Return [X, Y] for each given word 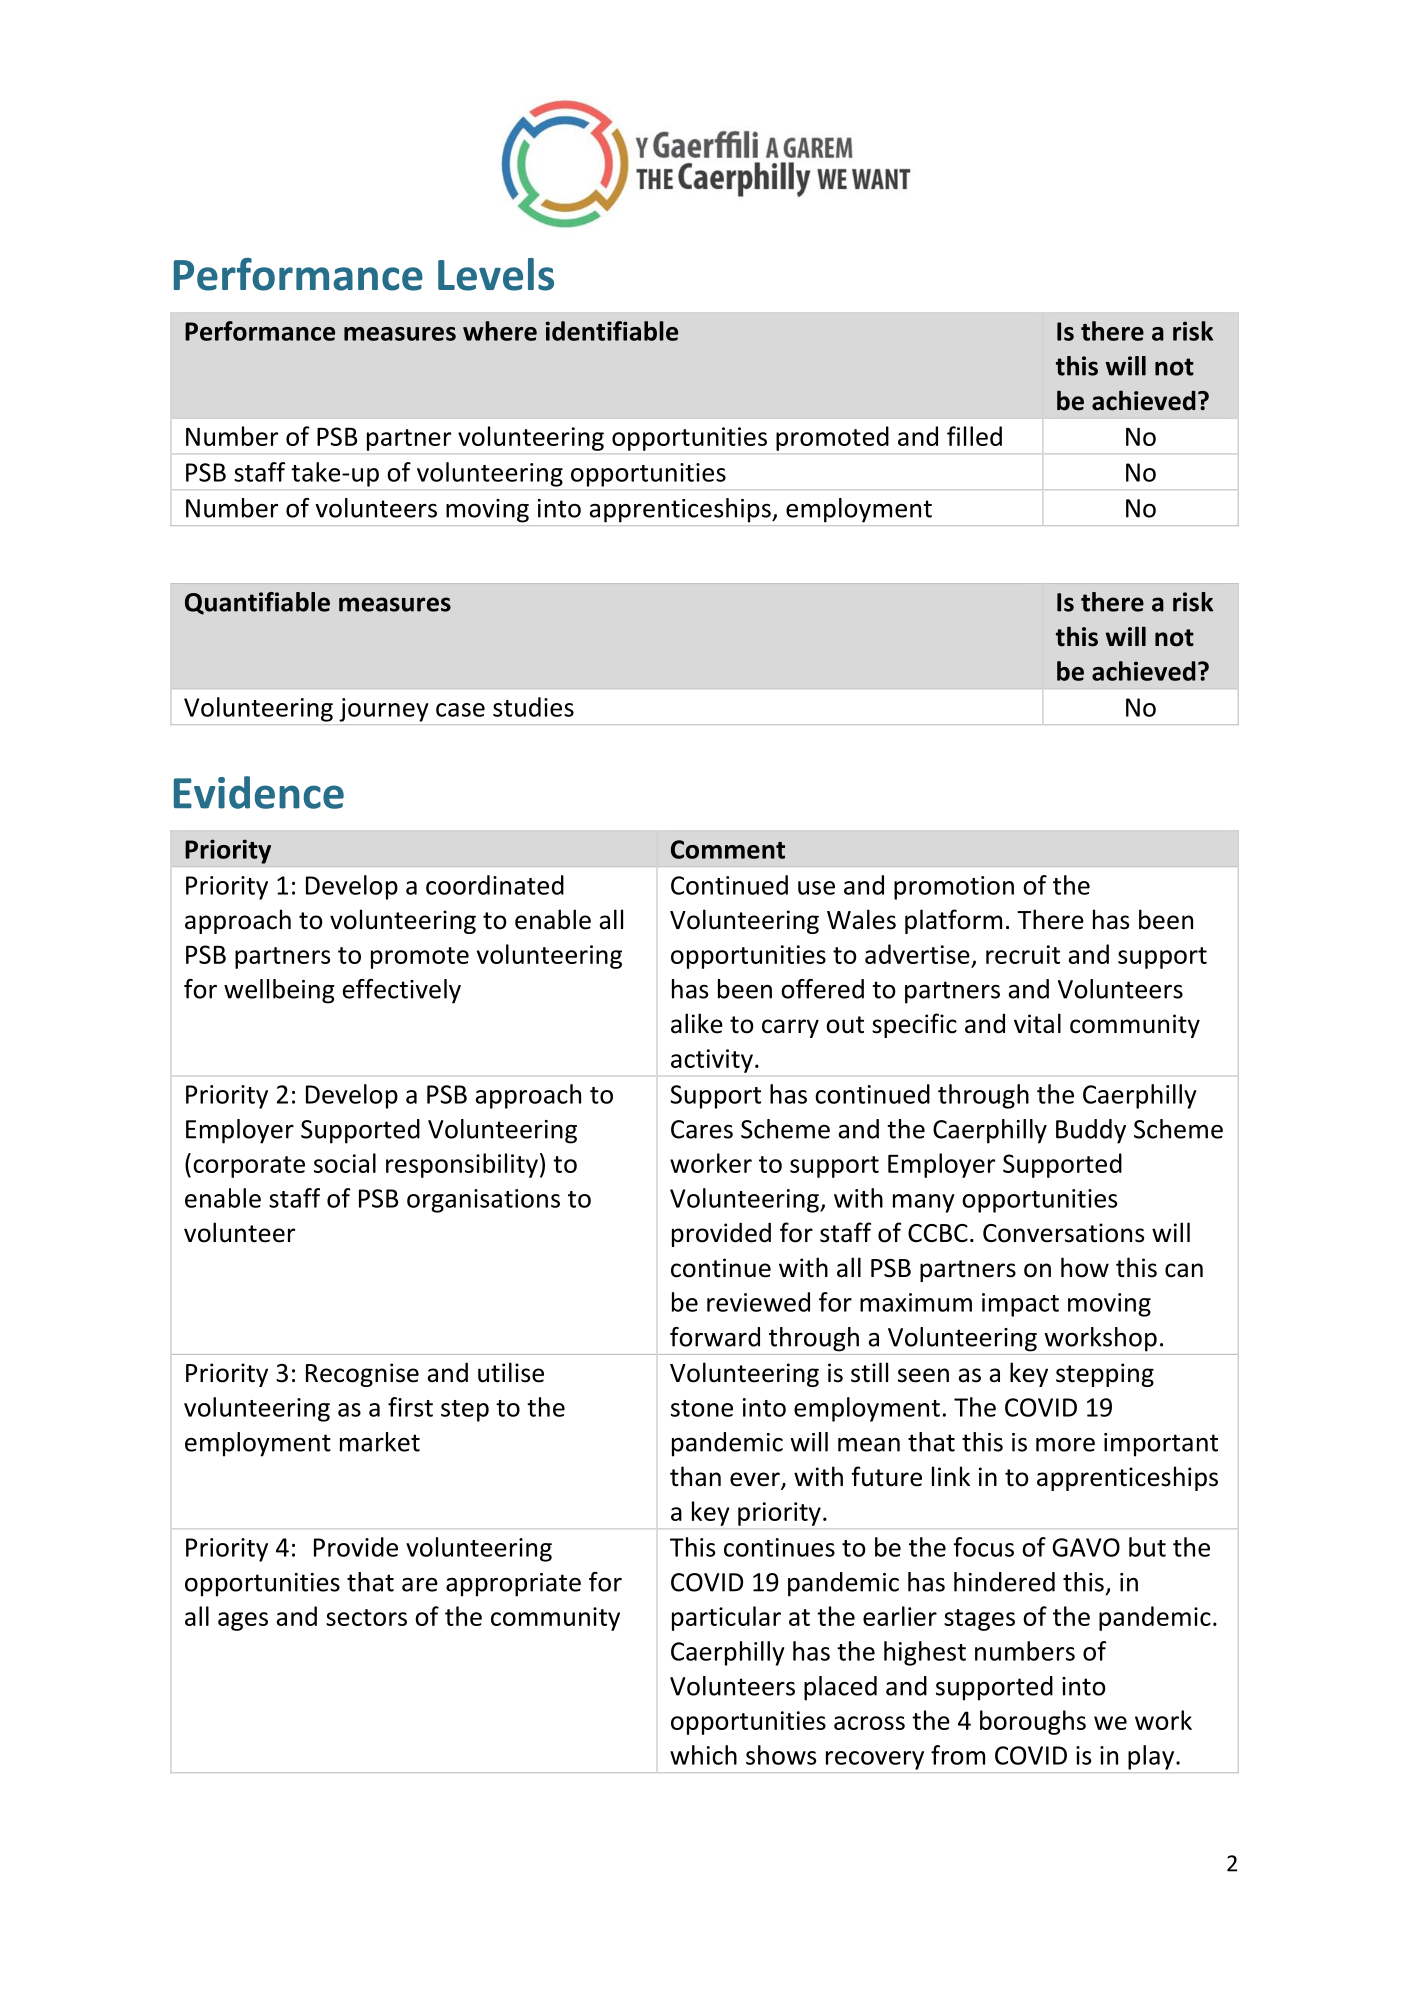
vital [1037, 1023]
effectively [402, 991]
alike [697, 1023]
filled [974, 436]
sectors [366, 1617]
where [500, 331]
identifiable [611, 331]
